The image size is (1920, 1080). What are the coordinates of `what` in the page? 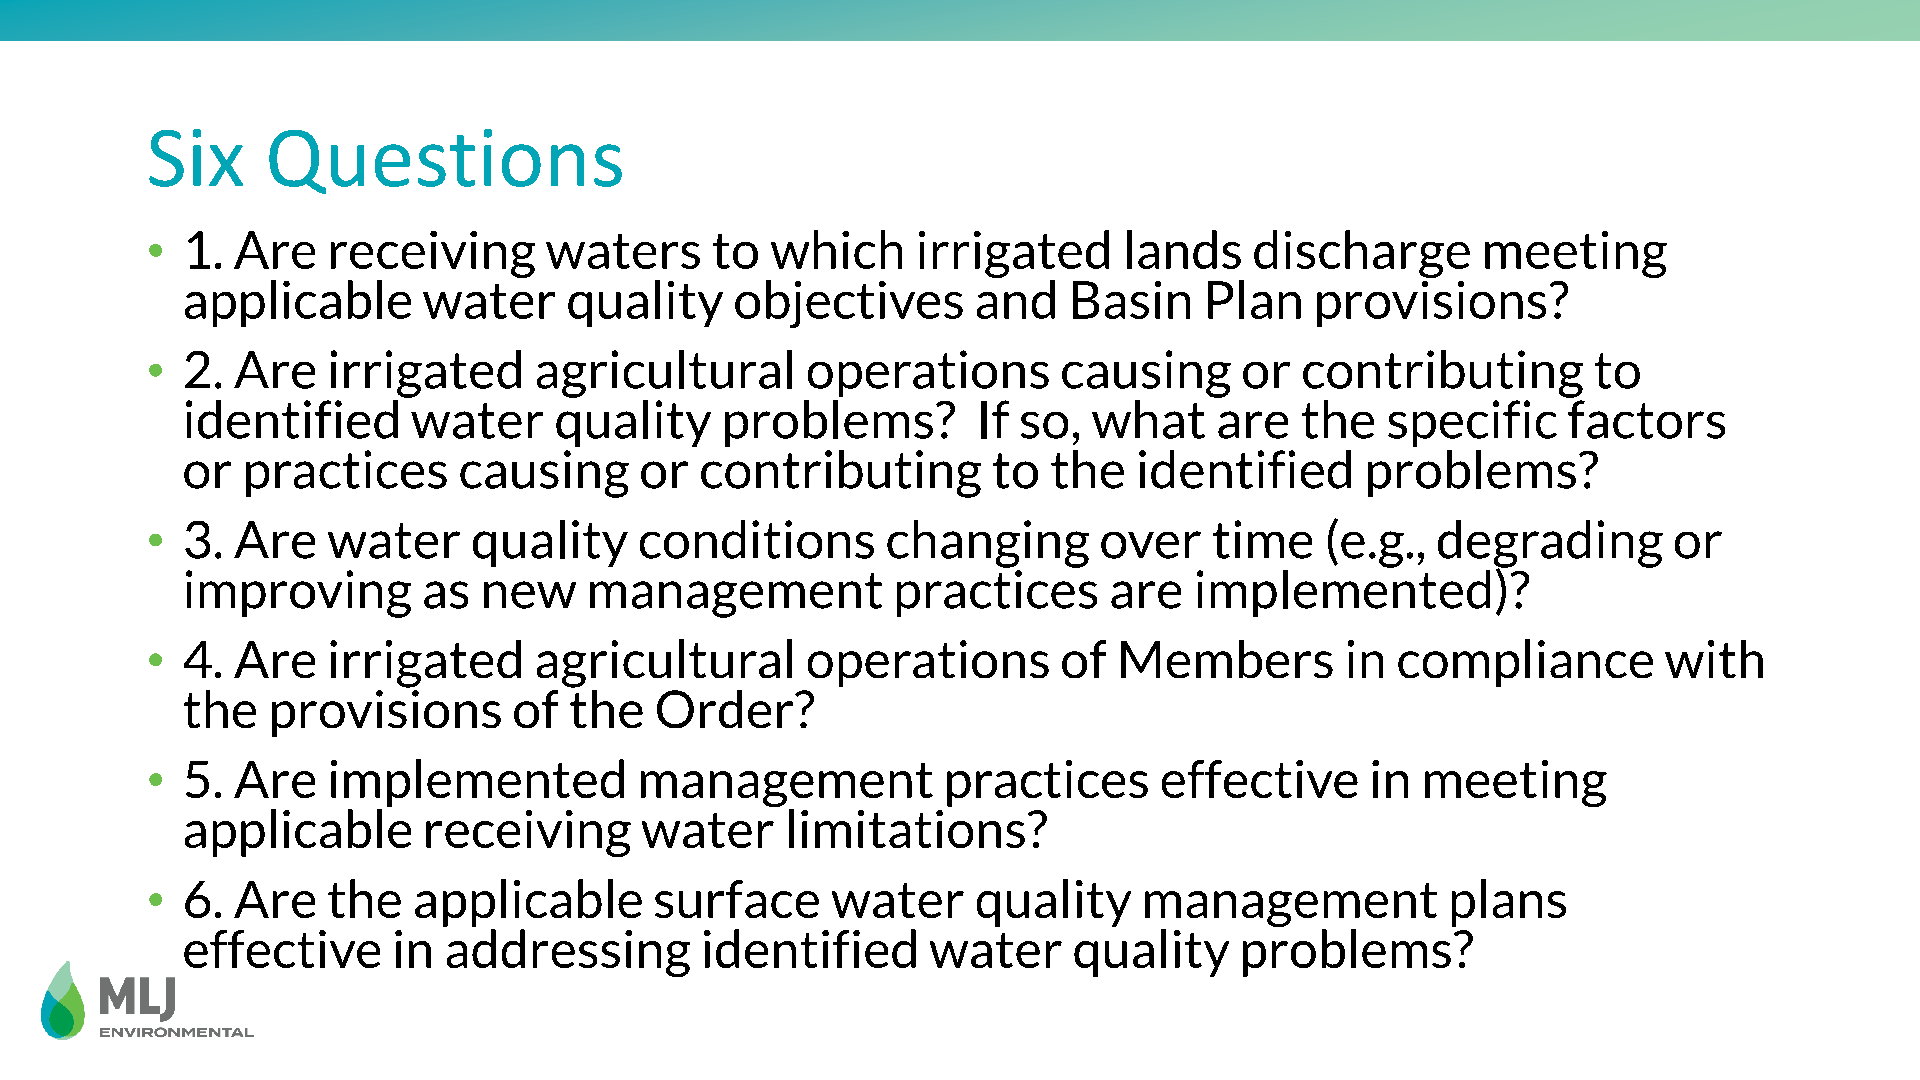 It's located at (1148, 419).
